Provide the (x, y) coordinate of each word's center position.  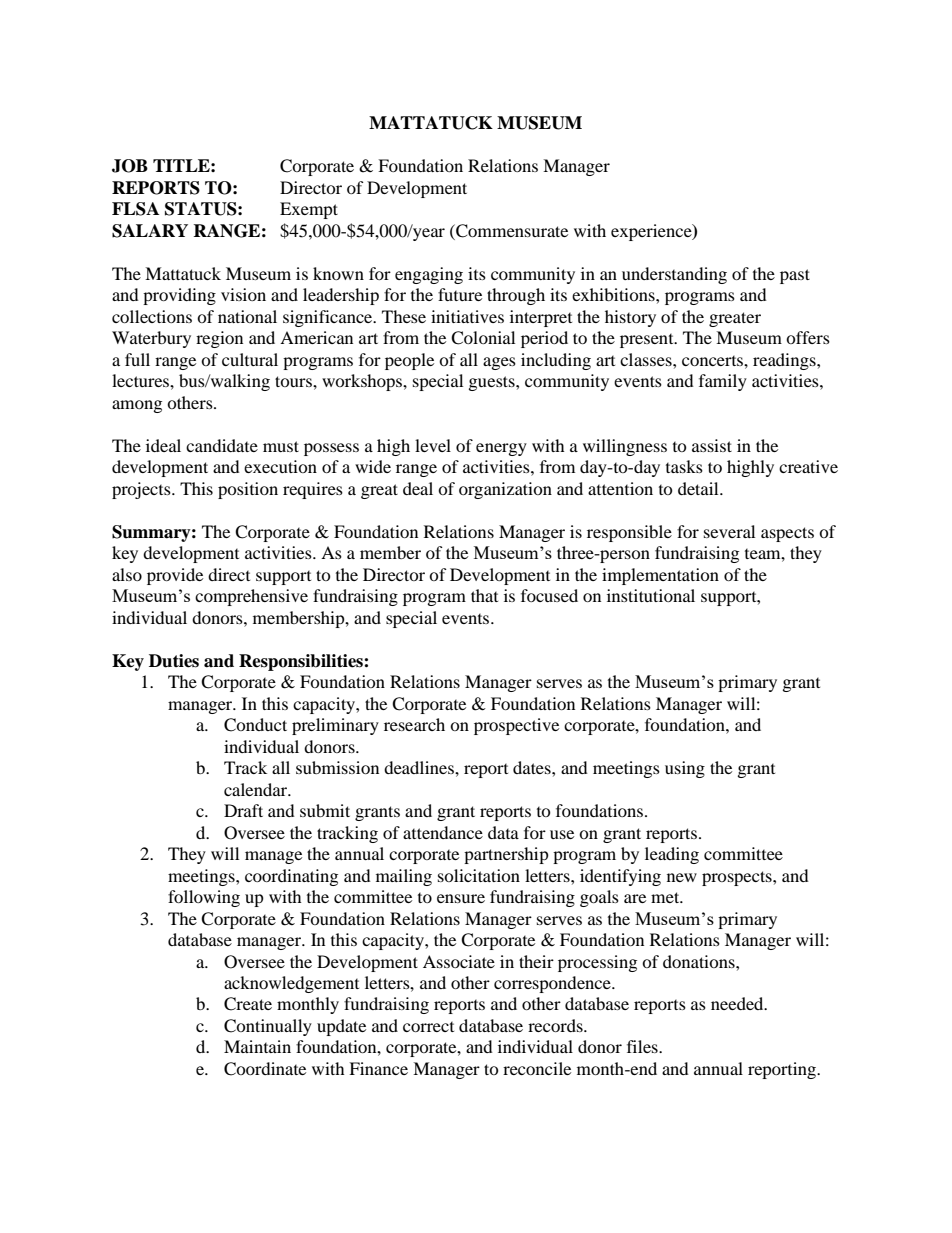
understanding (674, 275)
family (723, 382)
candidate (222, 445)
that (484, 595)
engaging (429, 275)
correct (428, 1027)
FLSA (135, 209)
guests (493, 383)
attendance (443, 832)
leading (672, 855)
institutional (651, 595)
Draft (243, 810)
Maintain (257, 1046)
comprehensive (251, 597)
